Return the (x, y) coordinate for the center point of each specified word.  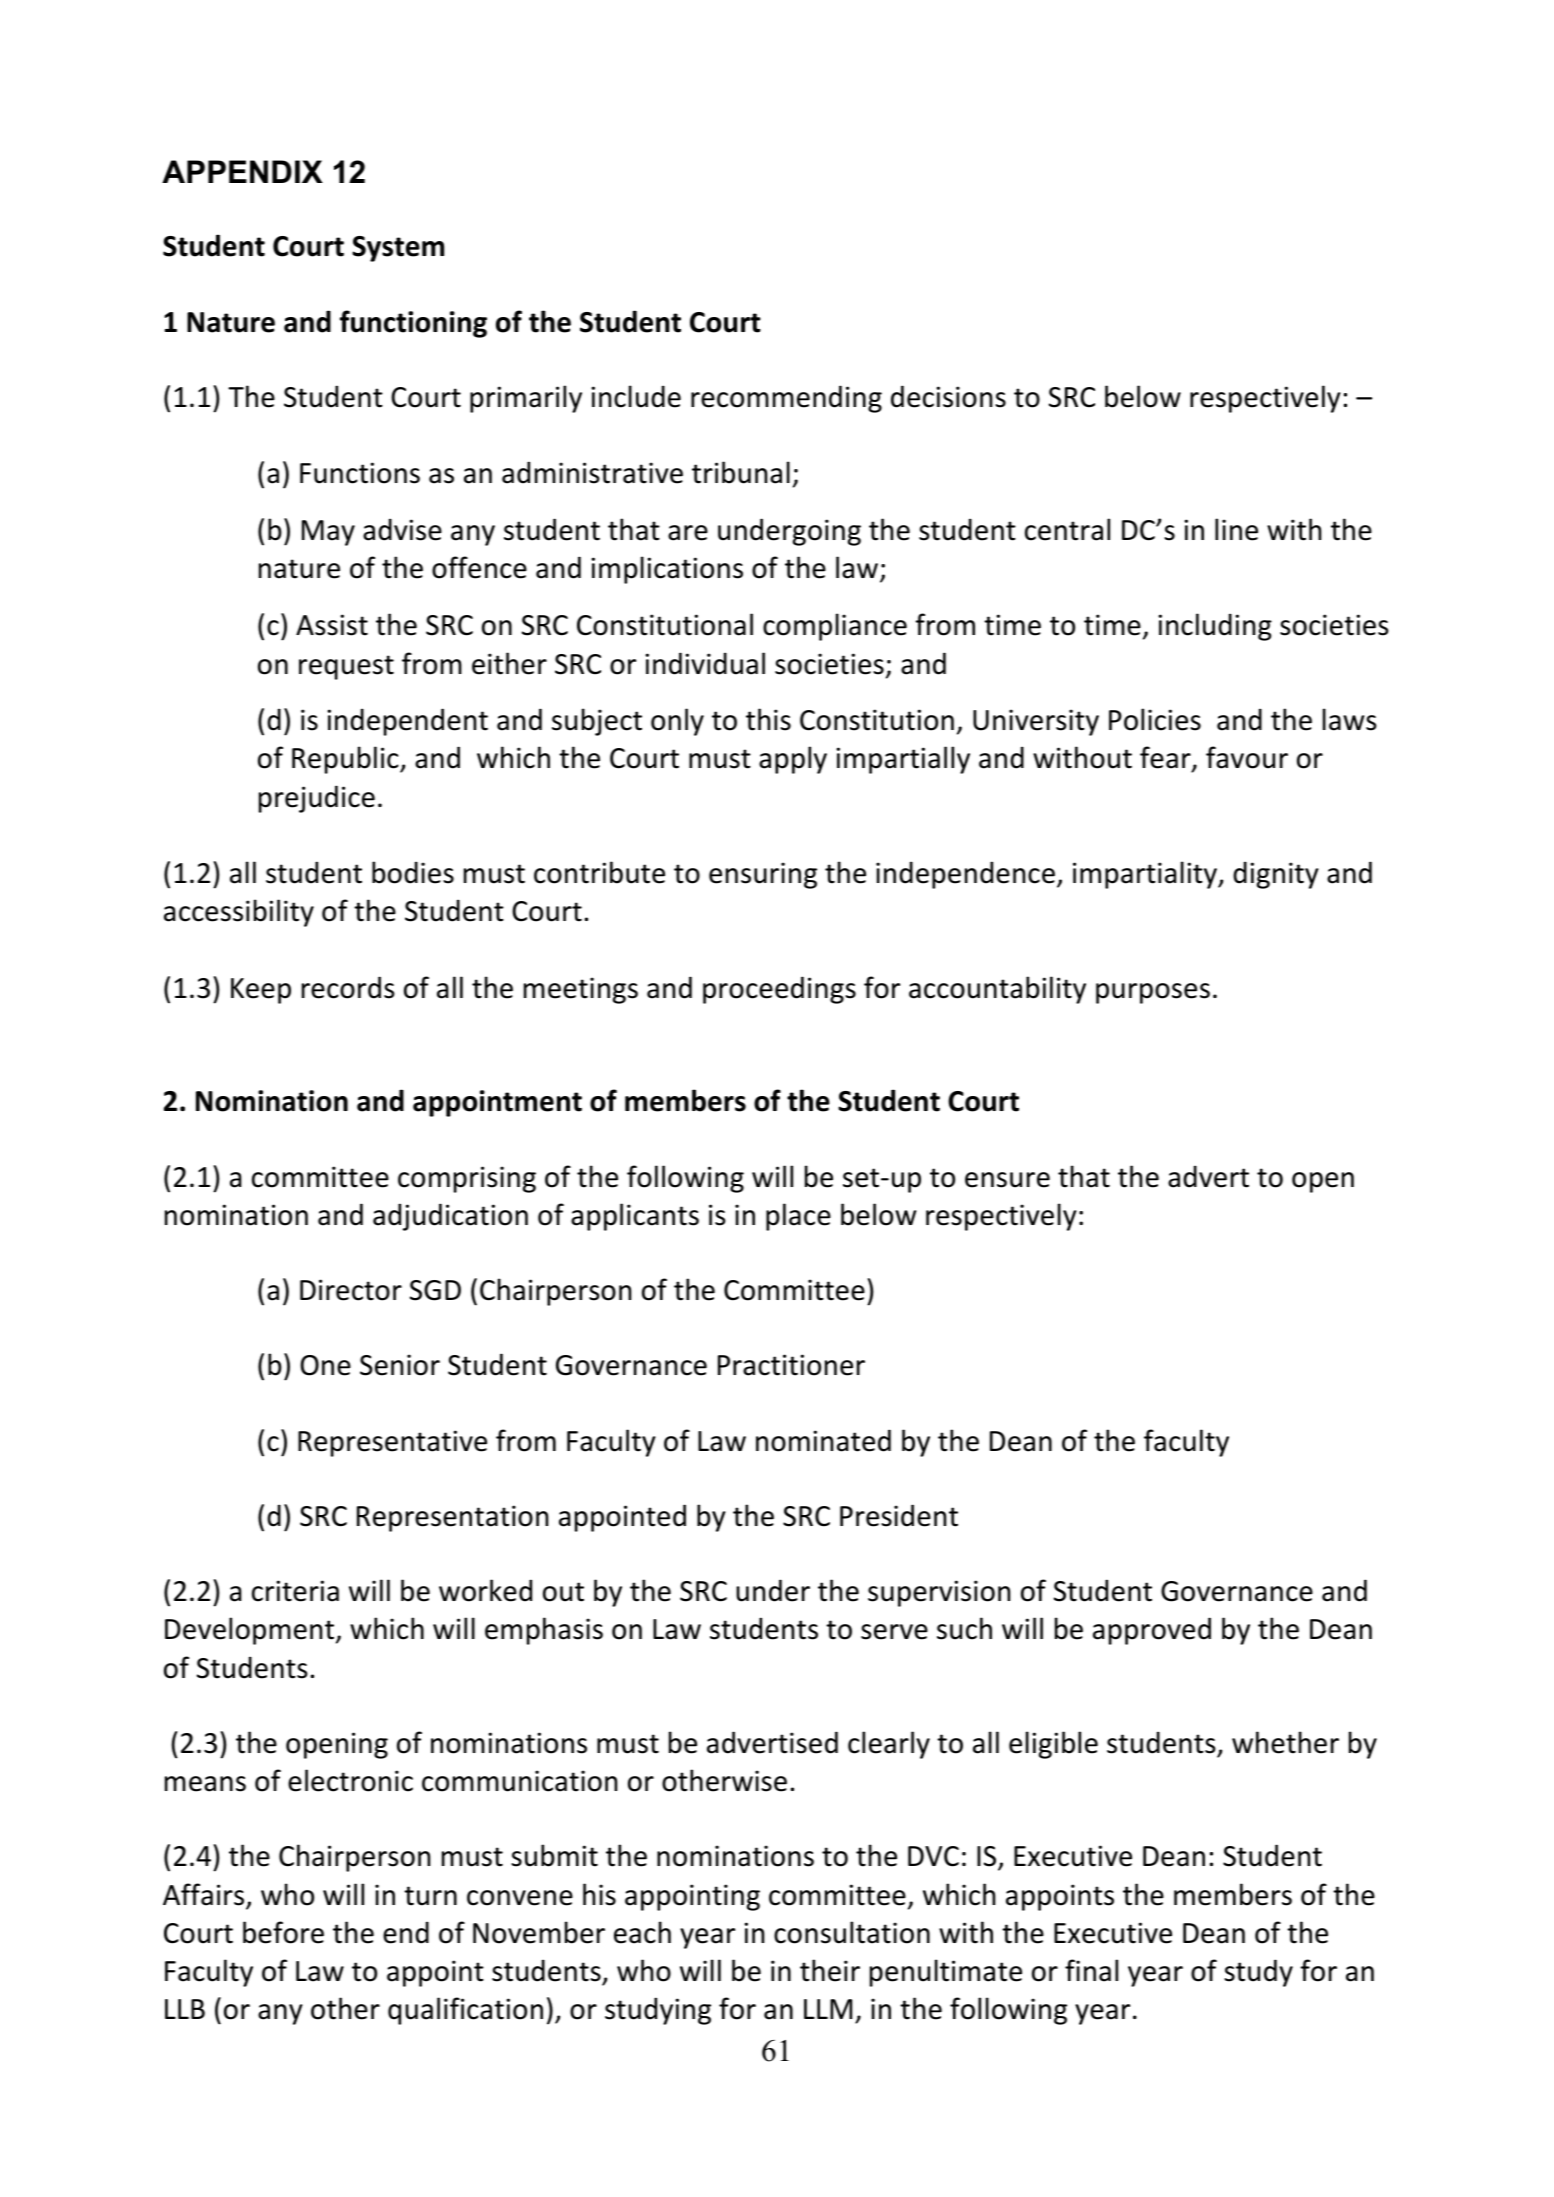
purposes (1153, 993)
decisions (948, 396)
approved (1152, 1631)
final (1091, 1970)
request (346, 667)
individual (705, 663)
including (1215, 627)
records (348, 987)
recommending (786, 399)
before (283, 1932)
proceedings (779, 990)
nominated (823, 1440)
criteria (295, 1591)
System (398, 249)
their (830, 1970)
